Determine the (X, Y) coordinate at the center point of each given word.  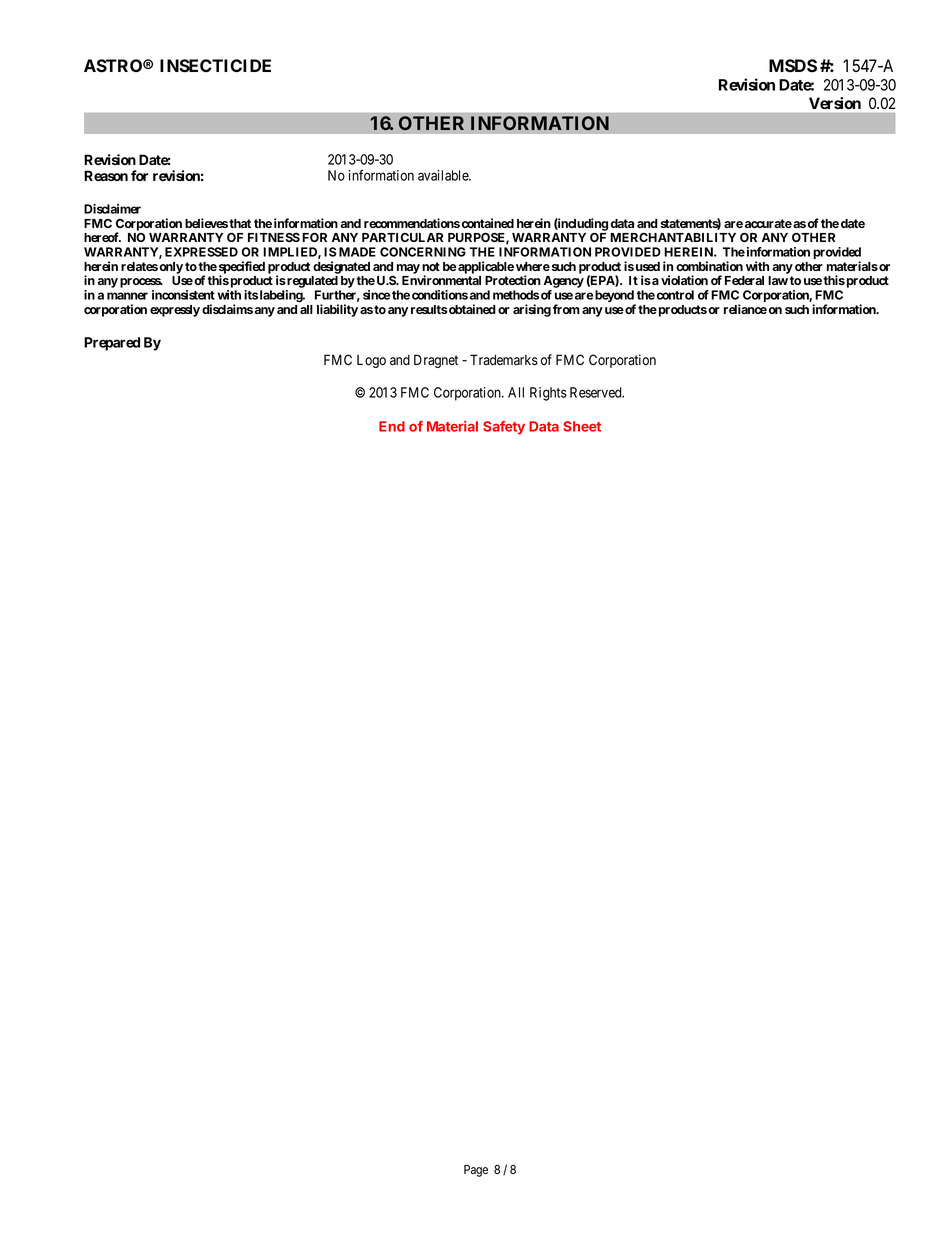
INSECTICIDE (215, 66)
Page (476, 1171)
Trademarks (504, 360)
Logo (371, 361)
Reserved (597, 392)
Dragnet (436, 361)
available (444, 175)
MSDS (793, 66)
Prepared (112, 344)
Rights (548, 394)
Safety (504, 428)
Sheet (582, 426)
